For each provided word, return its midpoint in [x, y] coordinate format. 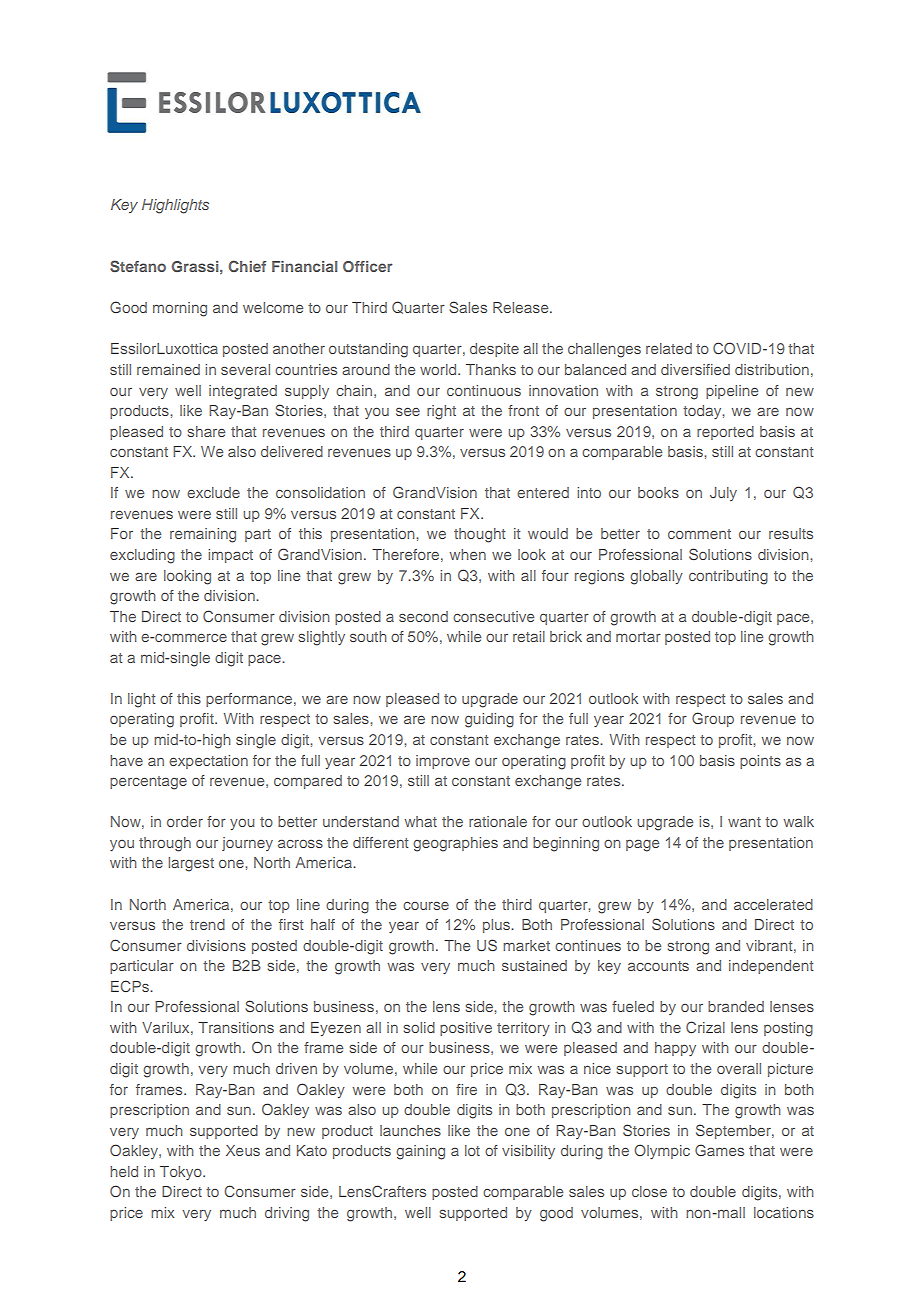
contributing [728, 577]
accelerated [773, 904]
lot [472, 1150]
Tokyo [182, 1173]
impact [230, 556]
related [669, 348]
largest [191, 864]
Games [719, 1150]
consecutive [493, 616]
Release [522, 307]
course [426, 905]
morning [180, 309]
